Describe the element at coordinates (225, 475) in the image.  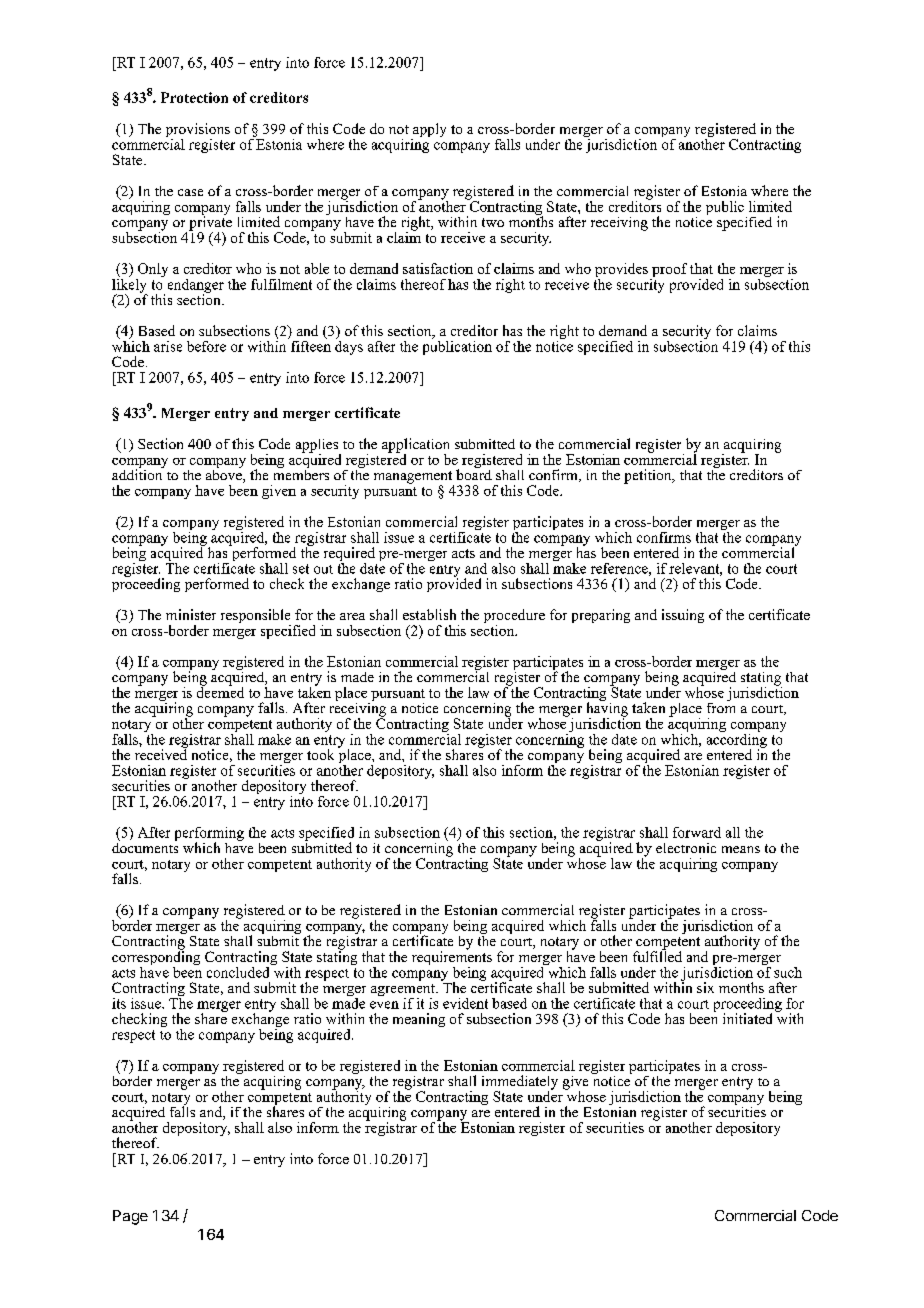
I see `above` at that location.
